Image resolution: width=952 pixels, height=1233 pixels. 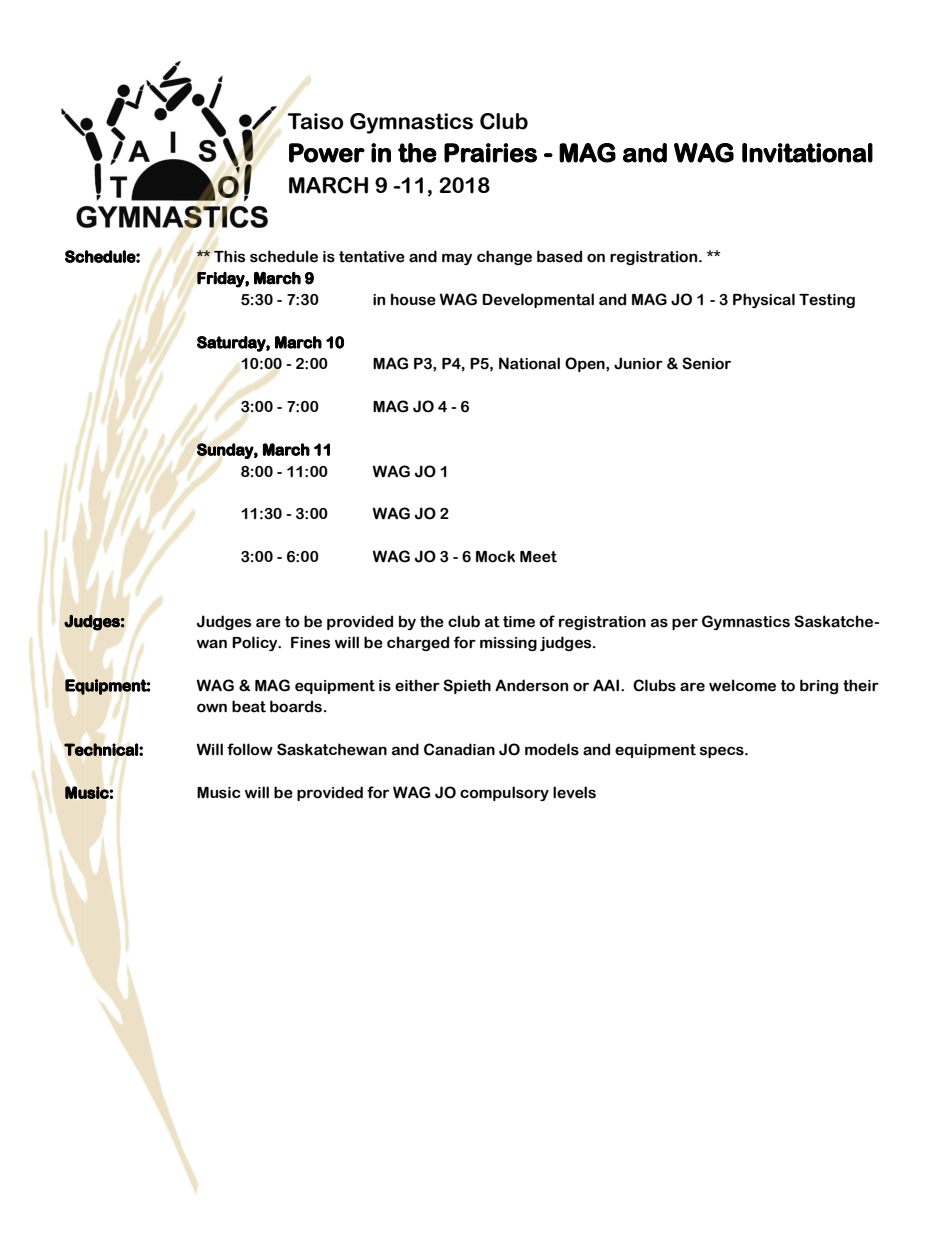 What do you see at coordinates (819, 686) in the document?
I see `bring` at bounding box center [819, 686].
